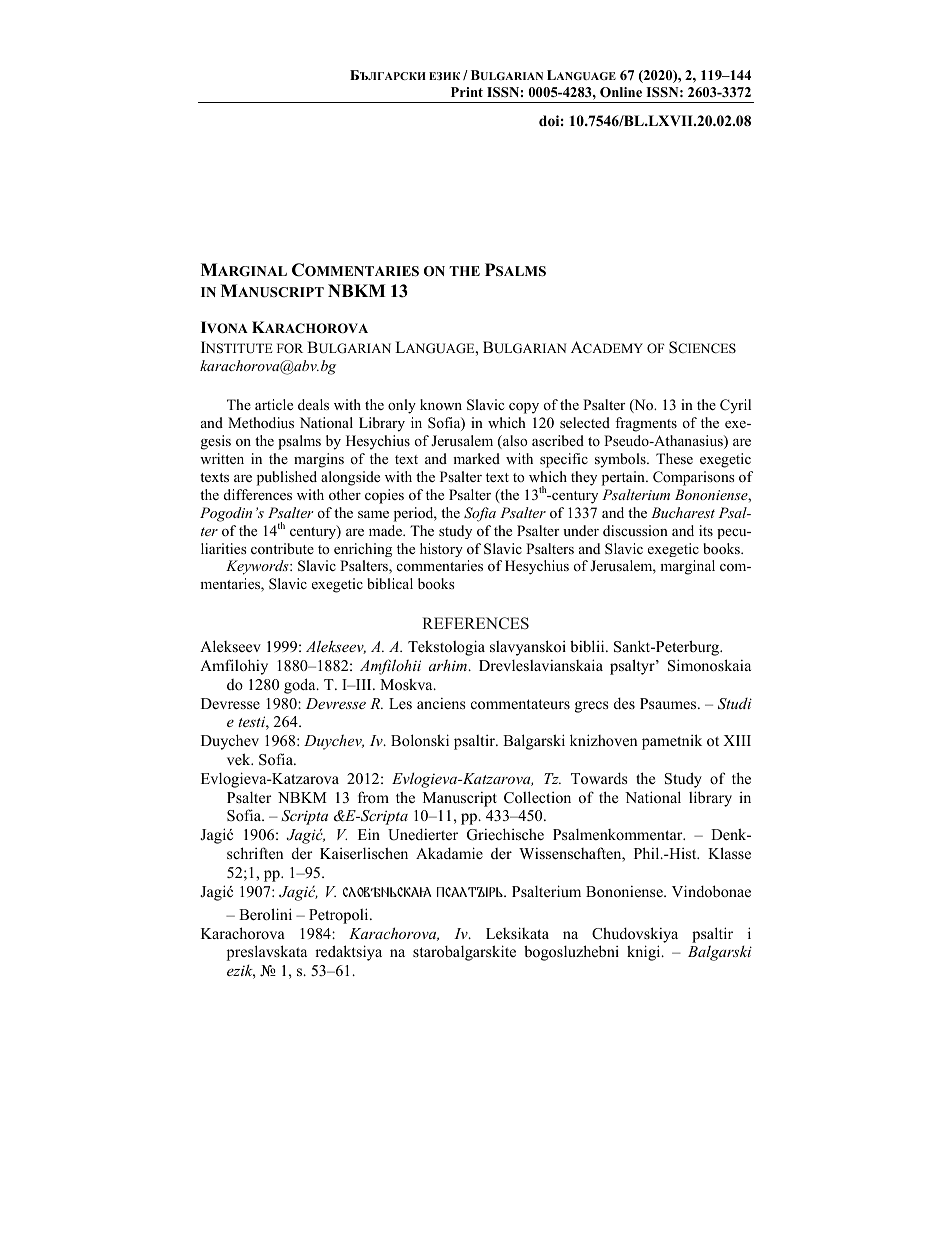  What do you see at coordinates (621, 92) in the screenshot?
I see `Online` at bounding box center [621, 92].
